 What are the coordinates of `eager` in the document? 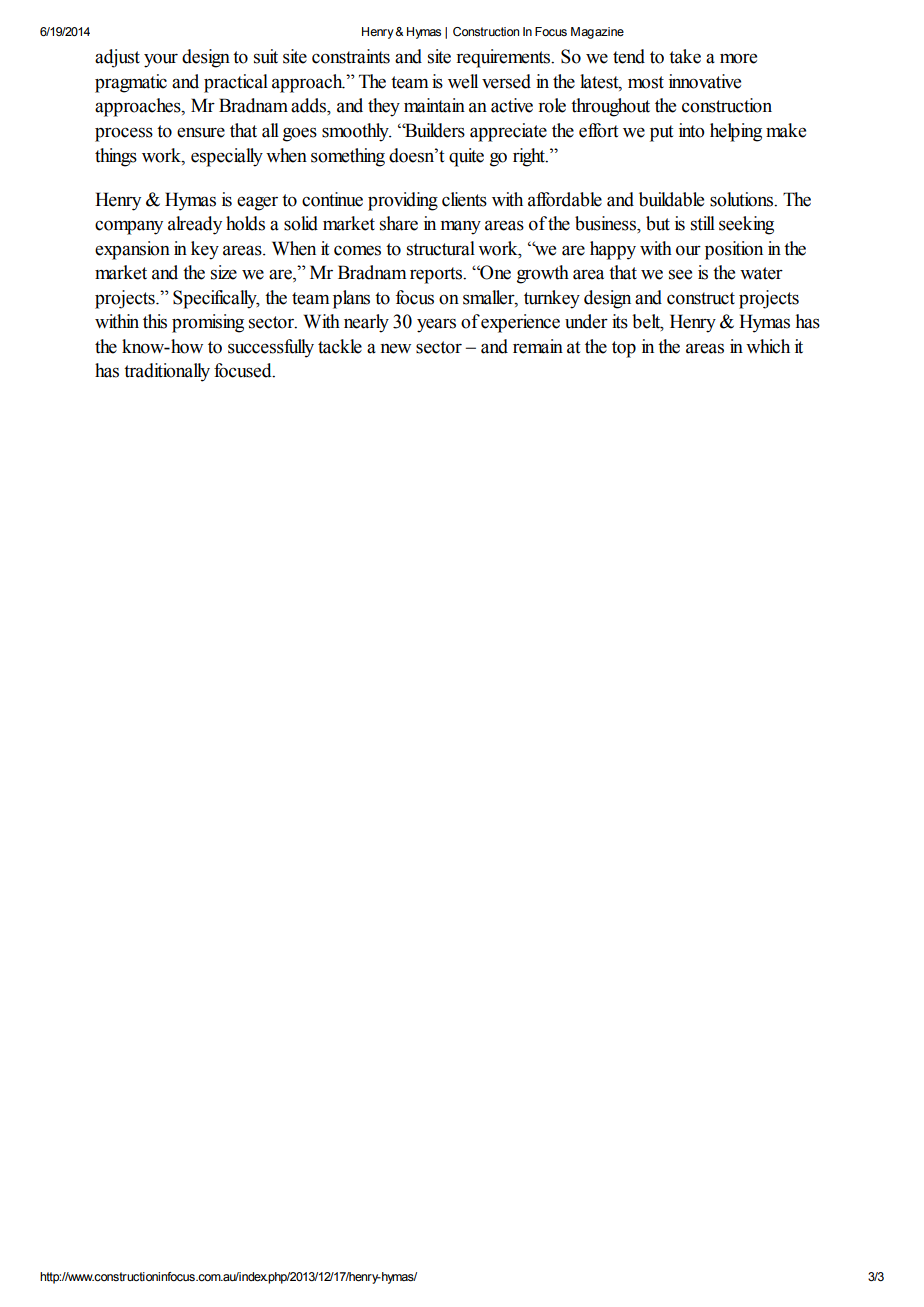 It's located at (257, 203).
